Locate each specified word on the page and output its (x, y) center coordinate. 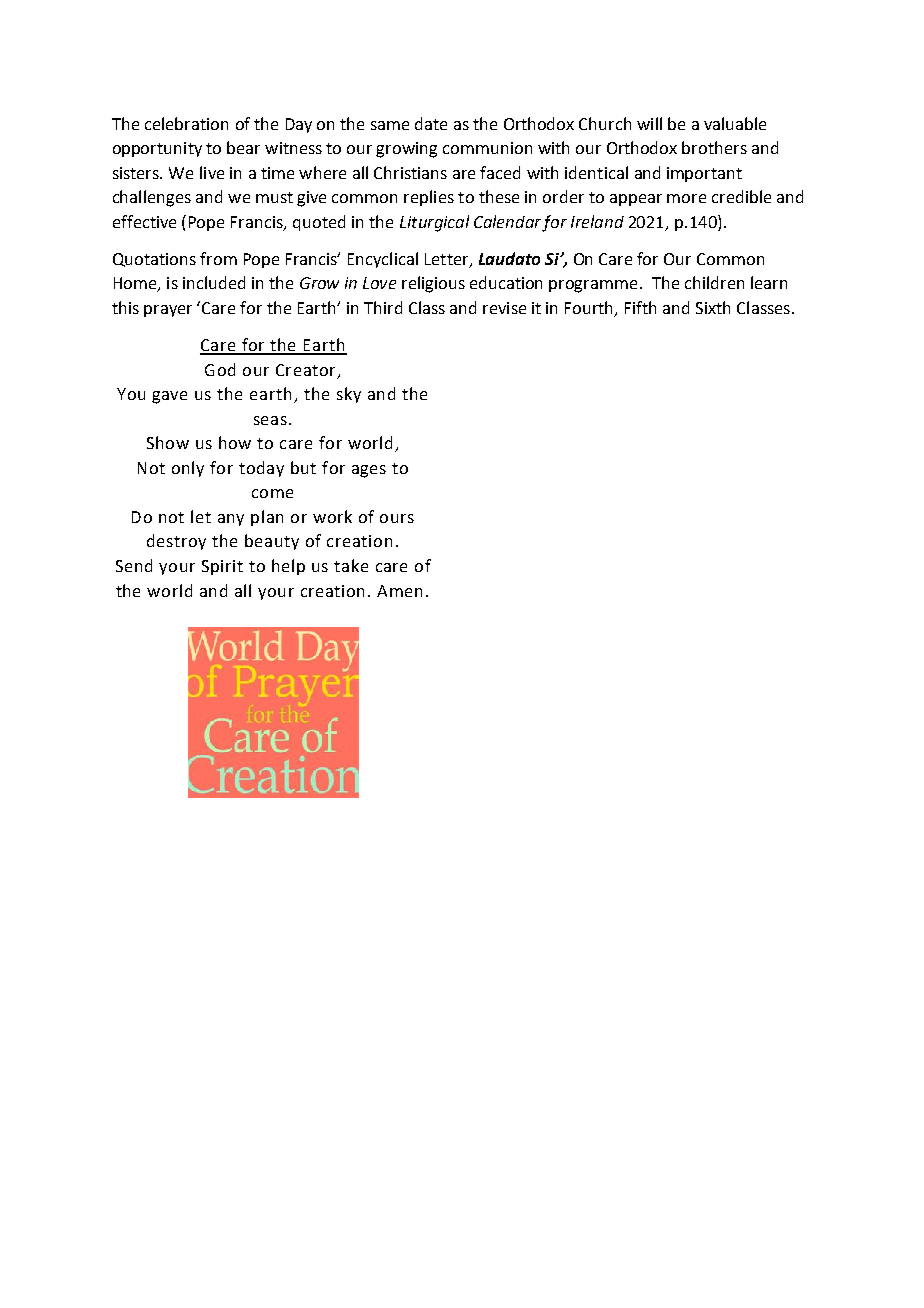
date (431, 123)
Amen (399, 591)
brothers (714, 147)
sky (349, 395)
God (220, 369)
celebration (186, 123)
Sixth (713, 307)
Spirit (222, 567)
